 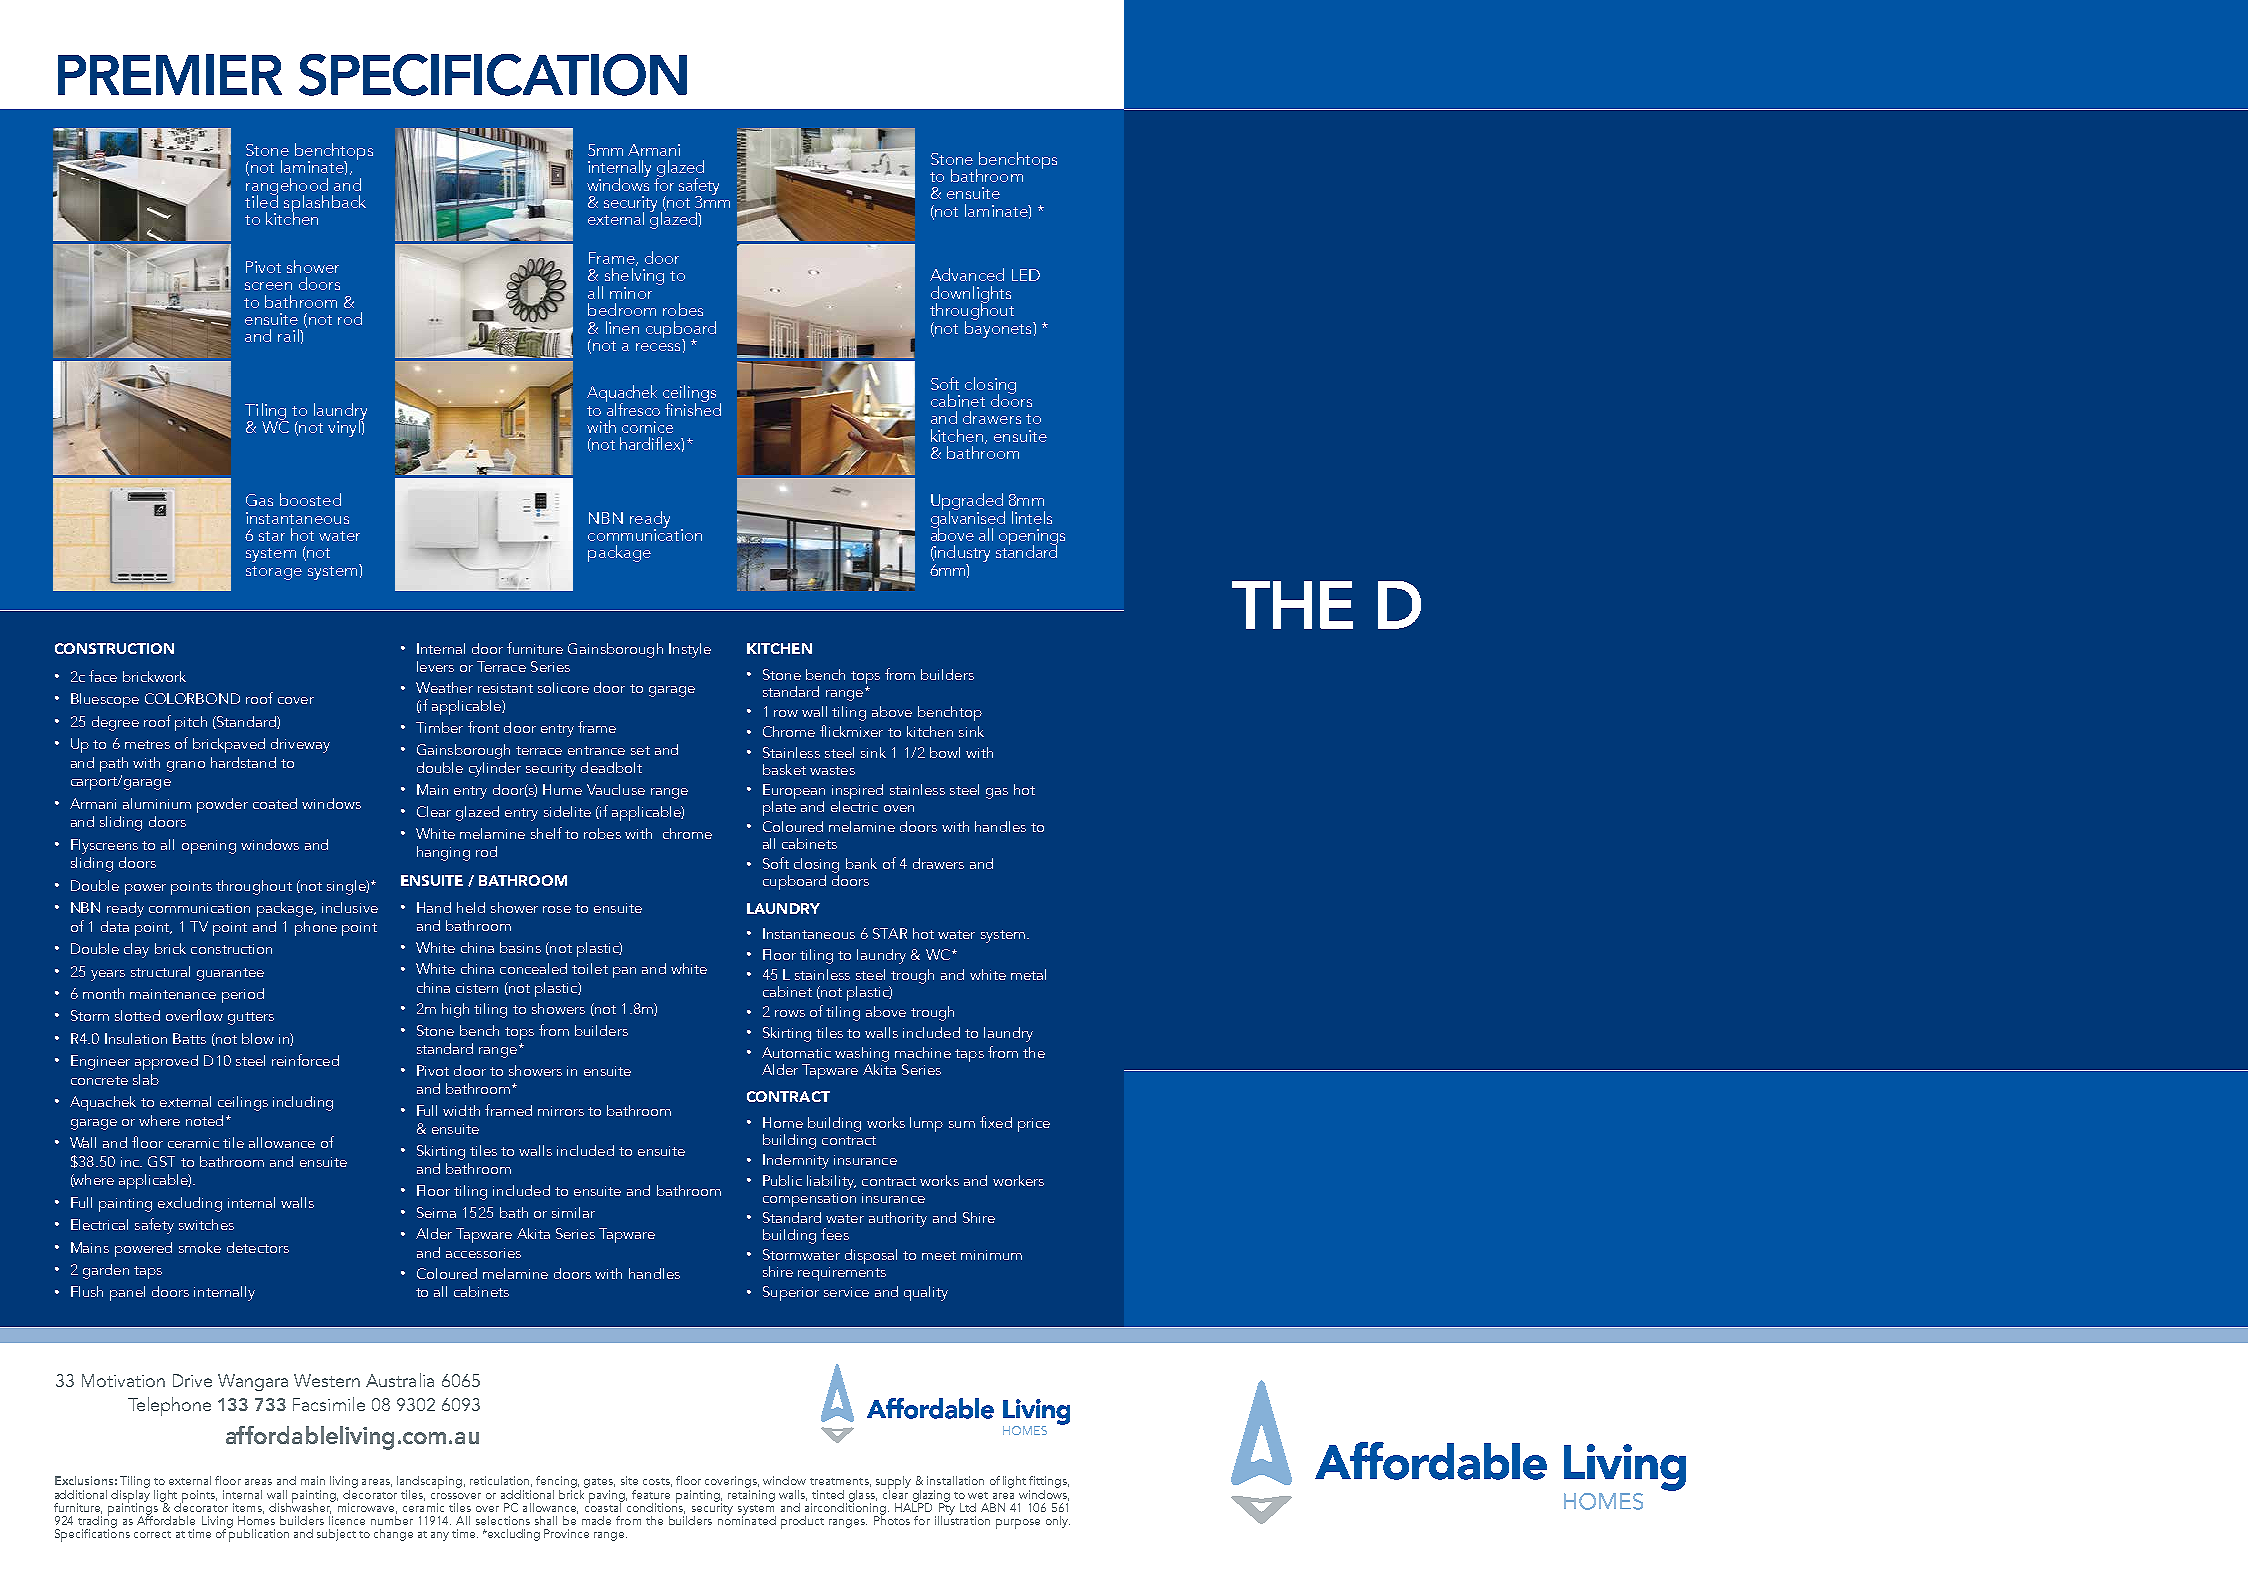 I want to click on installation, so click(x=955, y=1480).
